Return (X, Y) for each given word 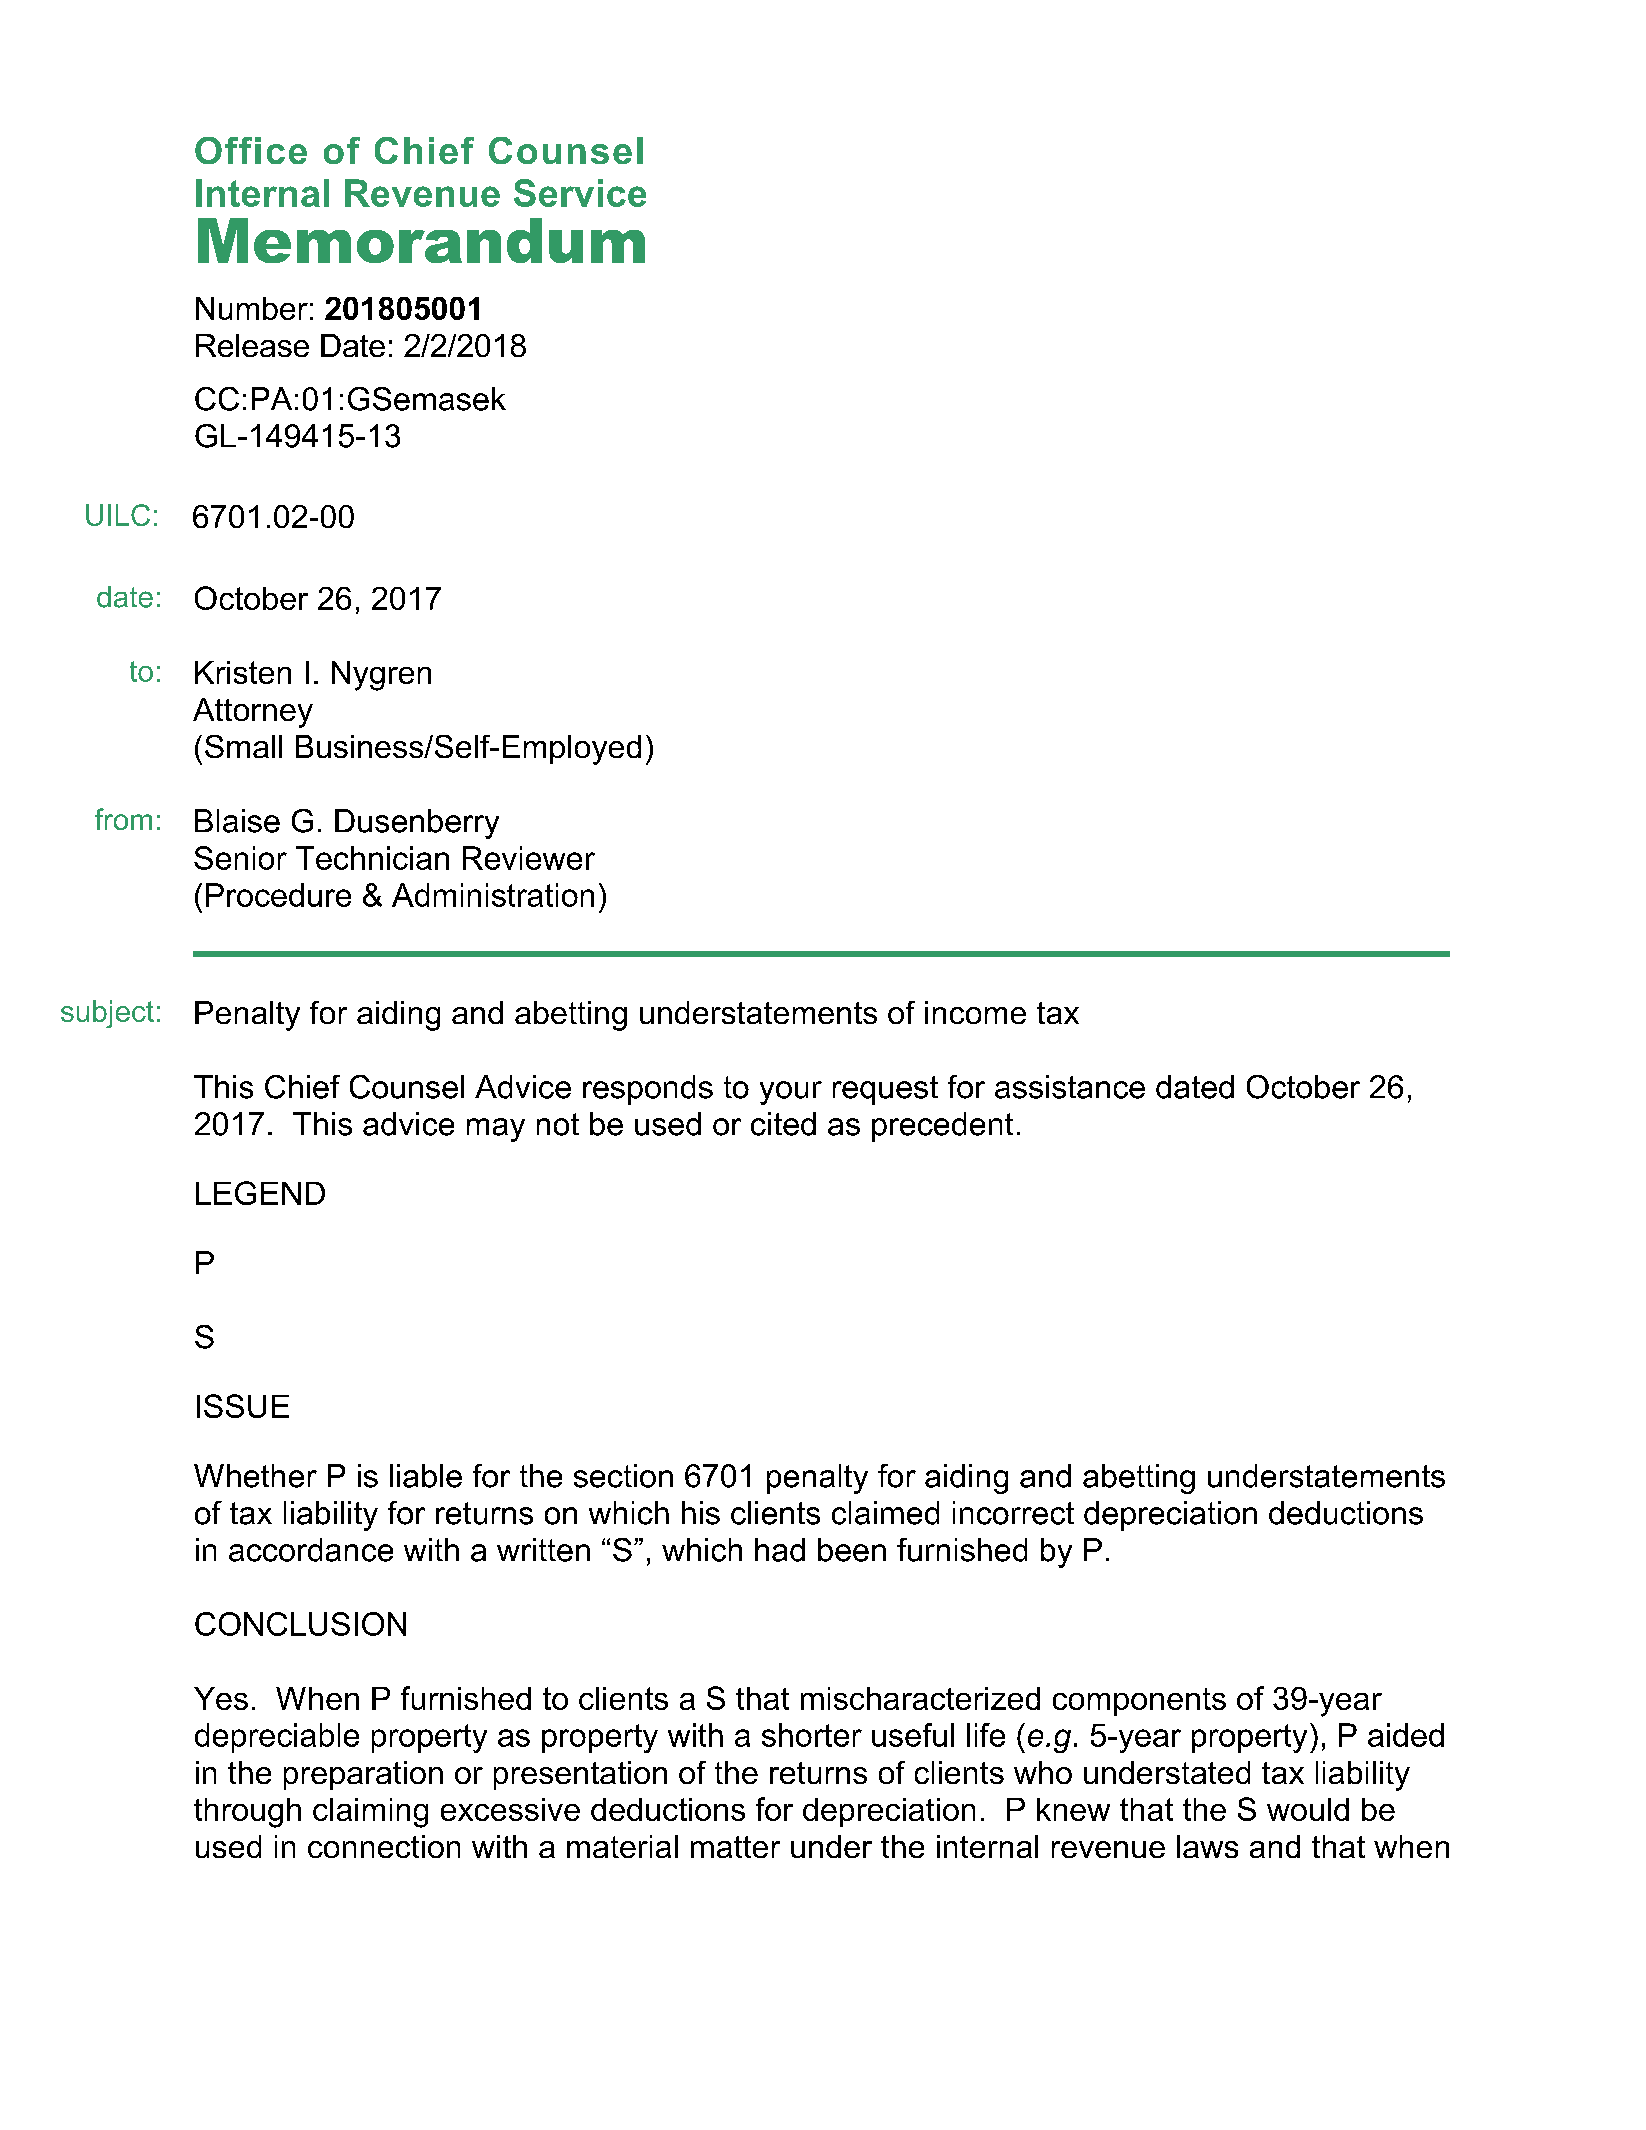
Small (243, 746)
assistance (1070, 1087)
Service (580, 193)
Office (251, 150)
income (975, 1012)
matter (735, 1847)
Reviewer (529, 858)
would (1308, 1809)
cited (783, 1124)
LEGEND (260, 1193)
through (247, 1813)
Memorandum (421, 240)
